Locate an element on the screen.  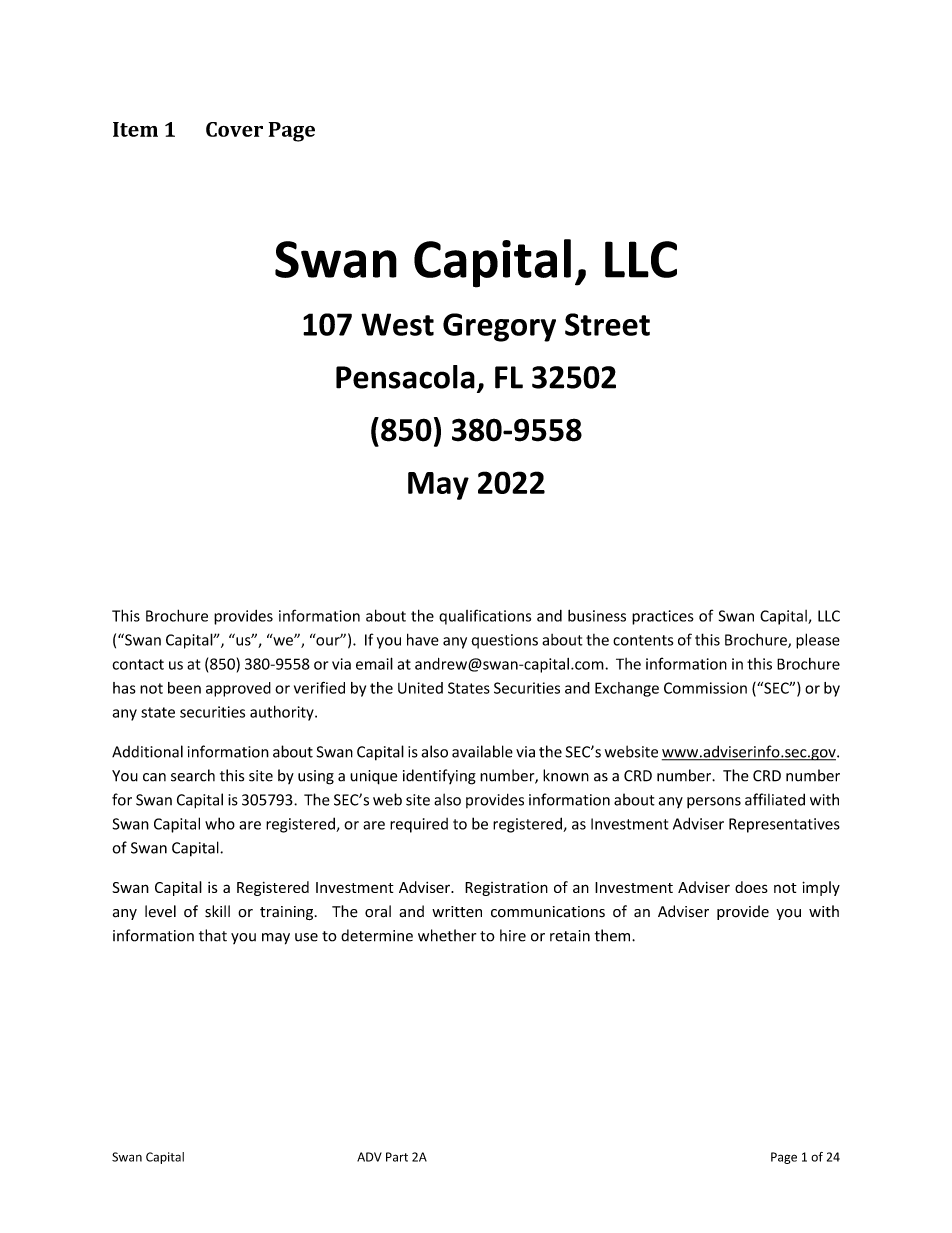
practices is located at coordinates (663, 617).
